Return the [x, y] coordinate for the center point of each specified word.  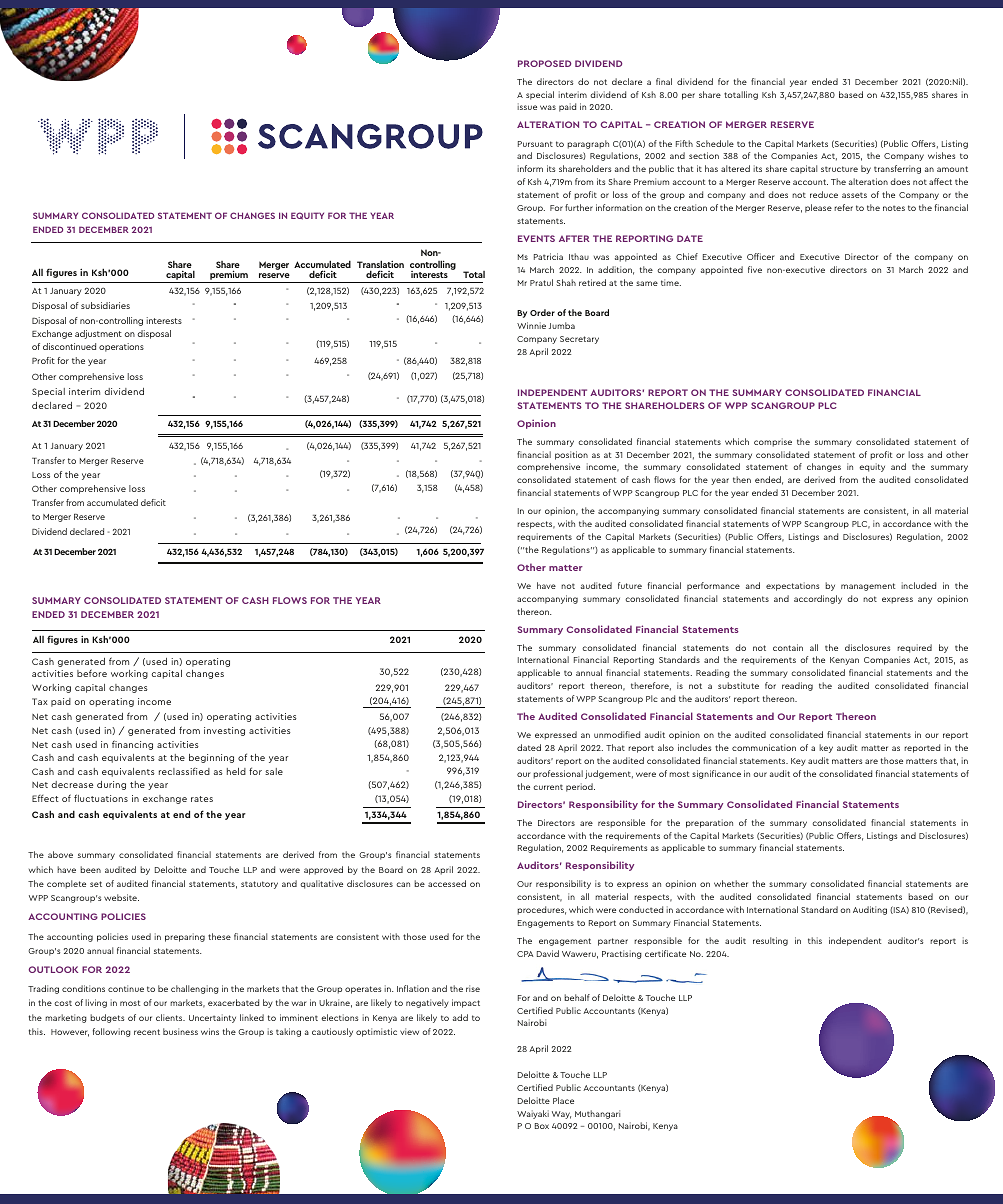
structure [839, 169]
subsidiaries [105, 305]
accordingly [818, 599]
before [92, 673]
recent [147, 1032]
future [630, 585]
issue [527, 106]
